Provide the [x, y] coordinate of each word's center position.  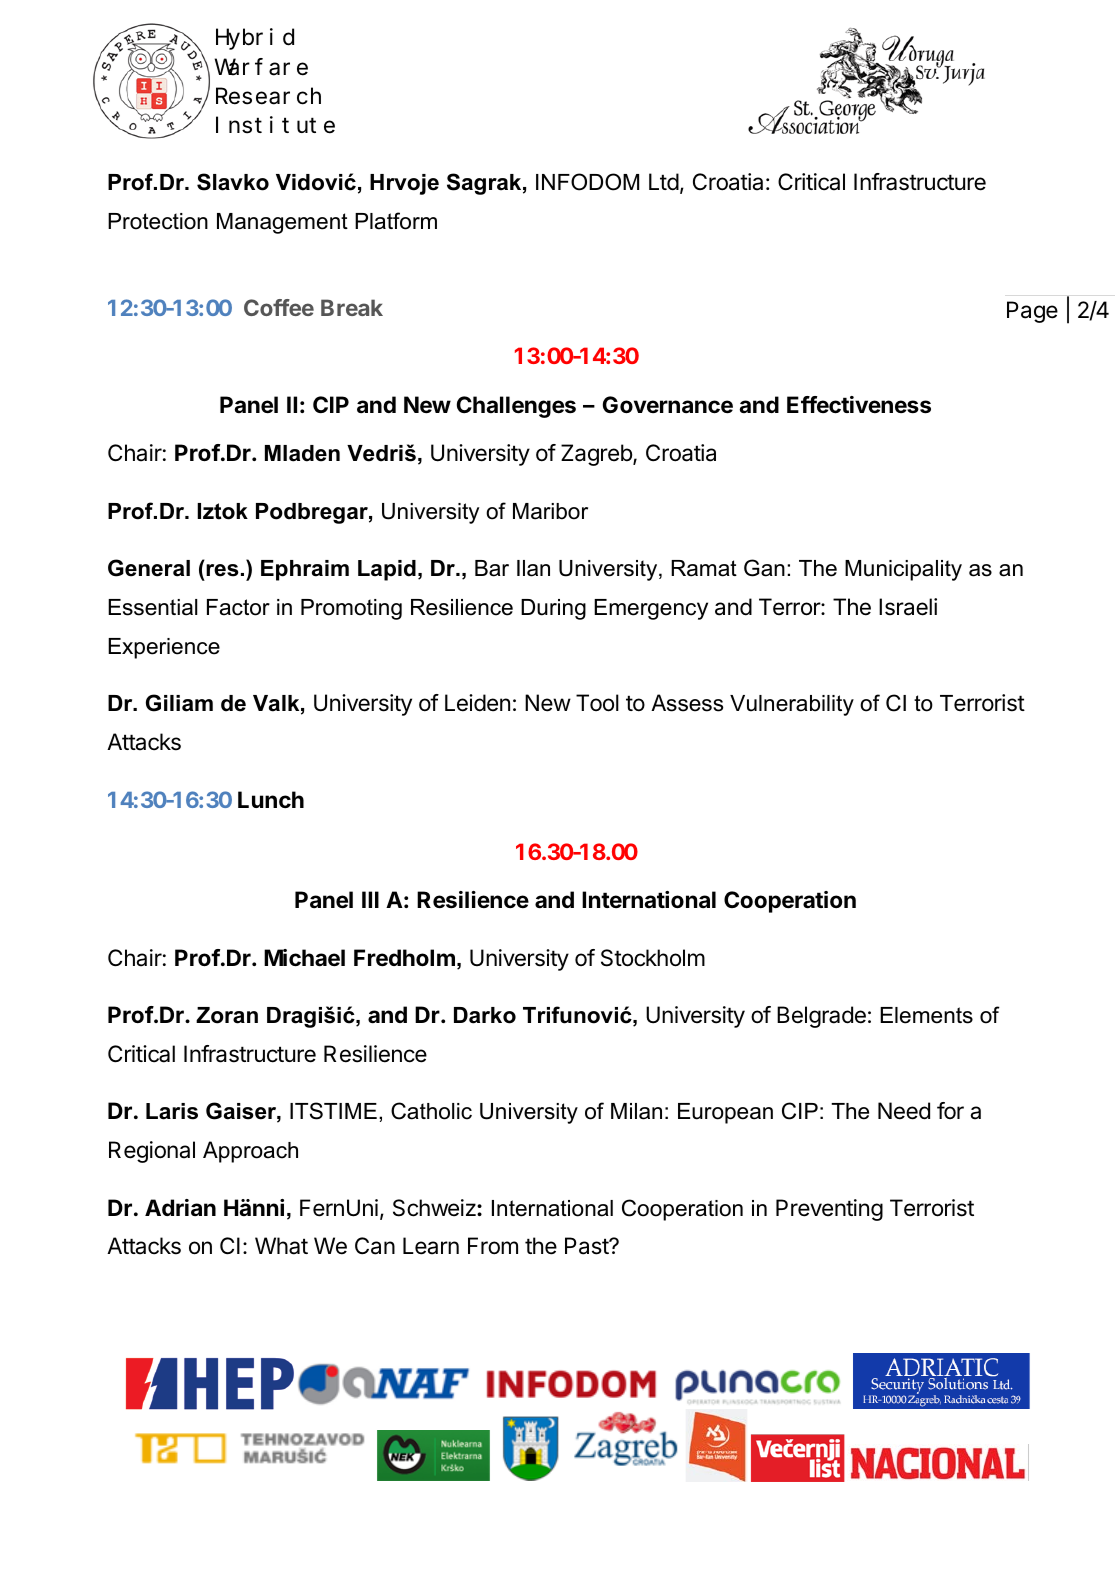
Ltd [664, 182]
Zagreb [597, 455]
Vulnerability [792, 705]
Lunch [271, 799]
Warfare [261, 67]
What [281, 1246]
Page [1032, 312]
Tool [597, 703]
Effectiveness [859, 405]
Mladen [302, 453]
